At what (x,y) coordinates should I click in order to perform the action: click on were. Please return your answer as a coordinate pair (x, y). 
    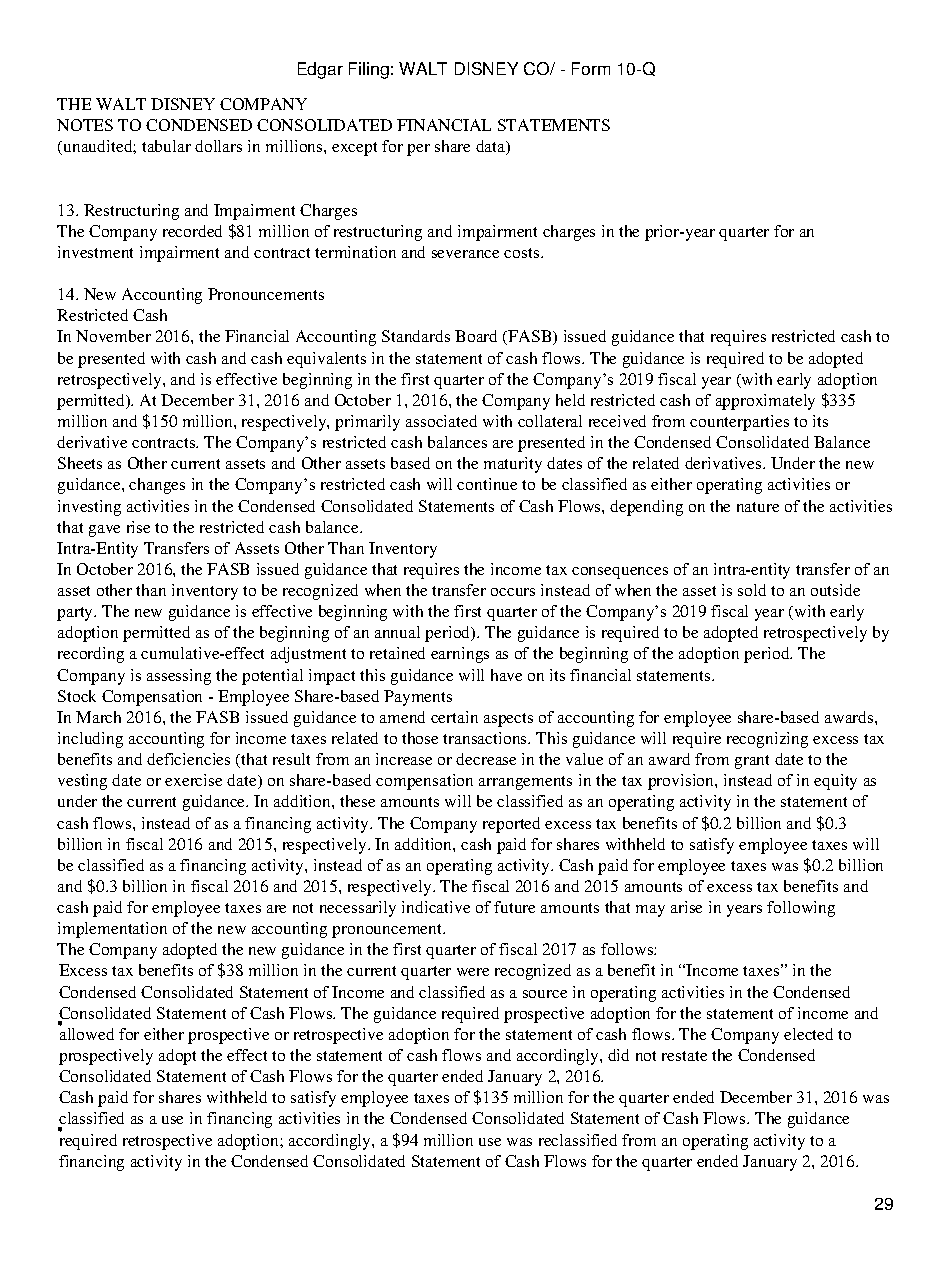
    Looking at the image, I should click on (473, 972).
